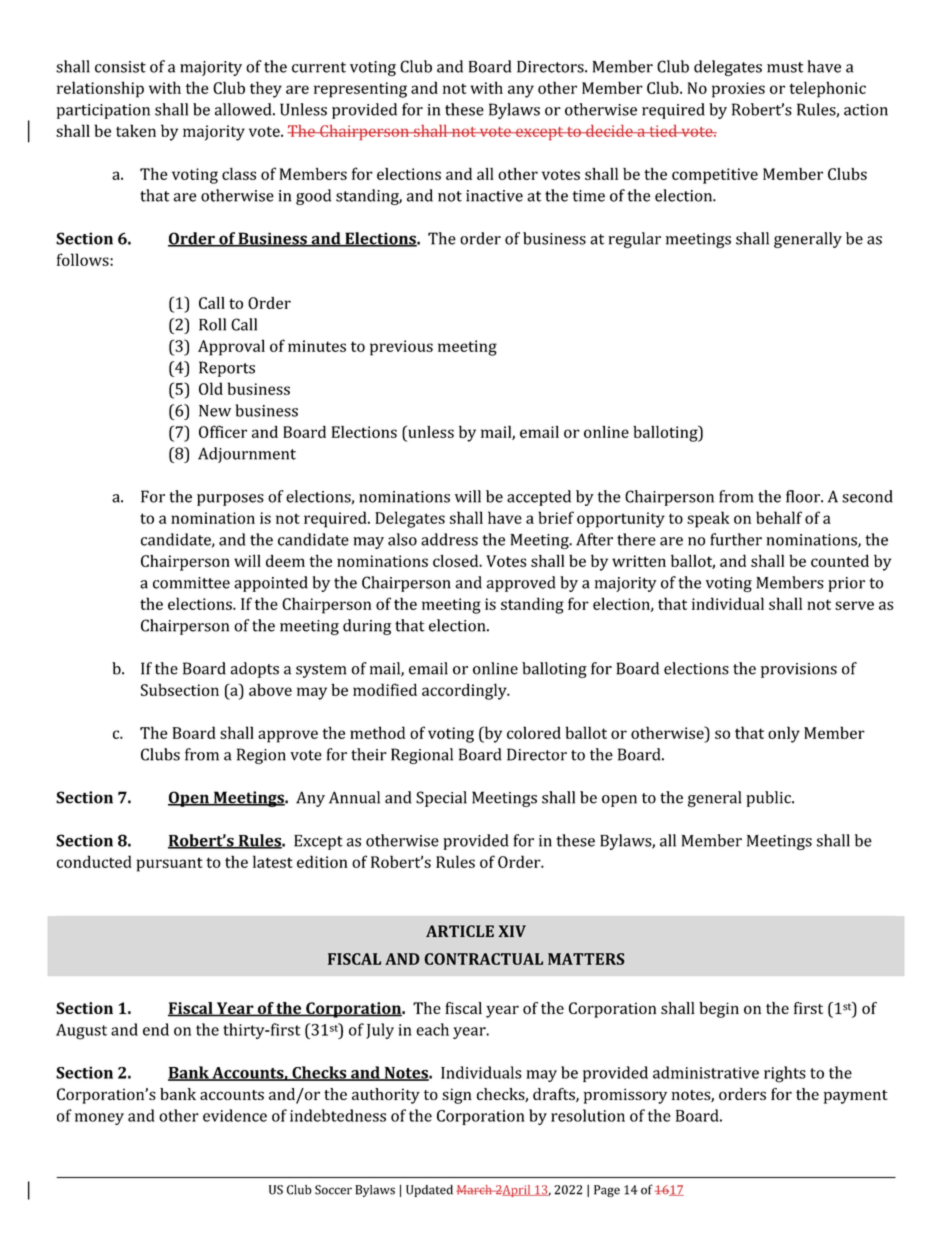 This screenshot has width=952, height=1233. I want to click on CONTRACTUAL, so click(483, 959).
